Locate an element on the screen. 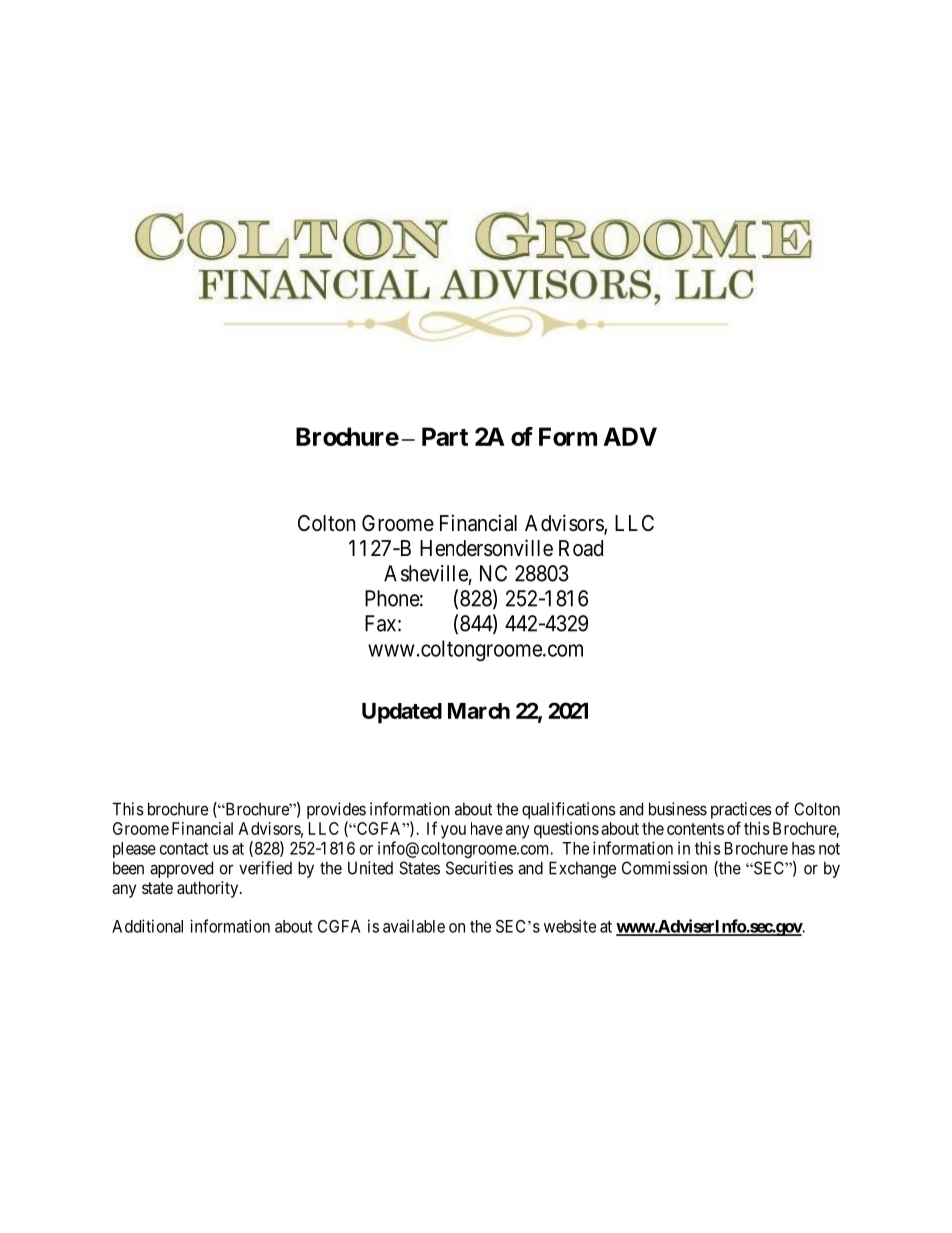 The height and width of the screenshot is (1233, 952). qualifications is located at coordinates (569, 810).
